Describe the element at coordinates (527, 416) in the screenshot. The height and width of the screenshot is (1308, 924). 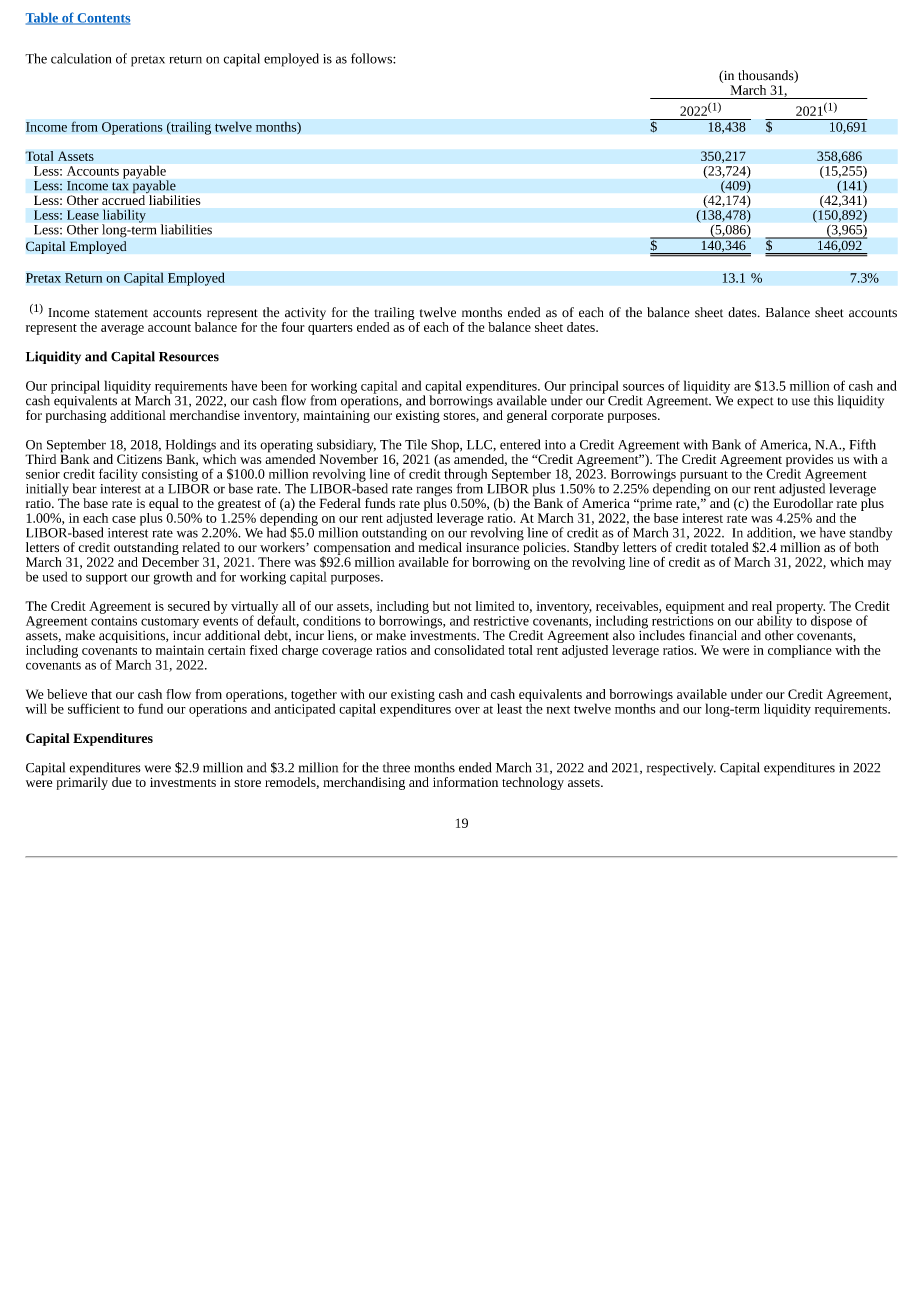
I see `general` at that location.
